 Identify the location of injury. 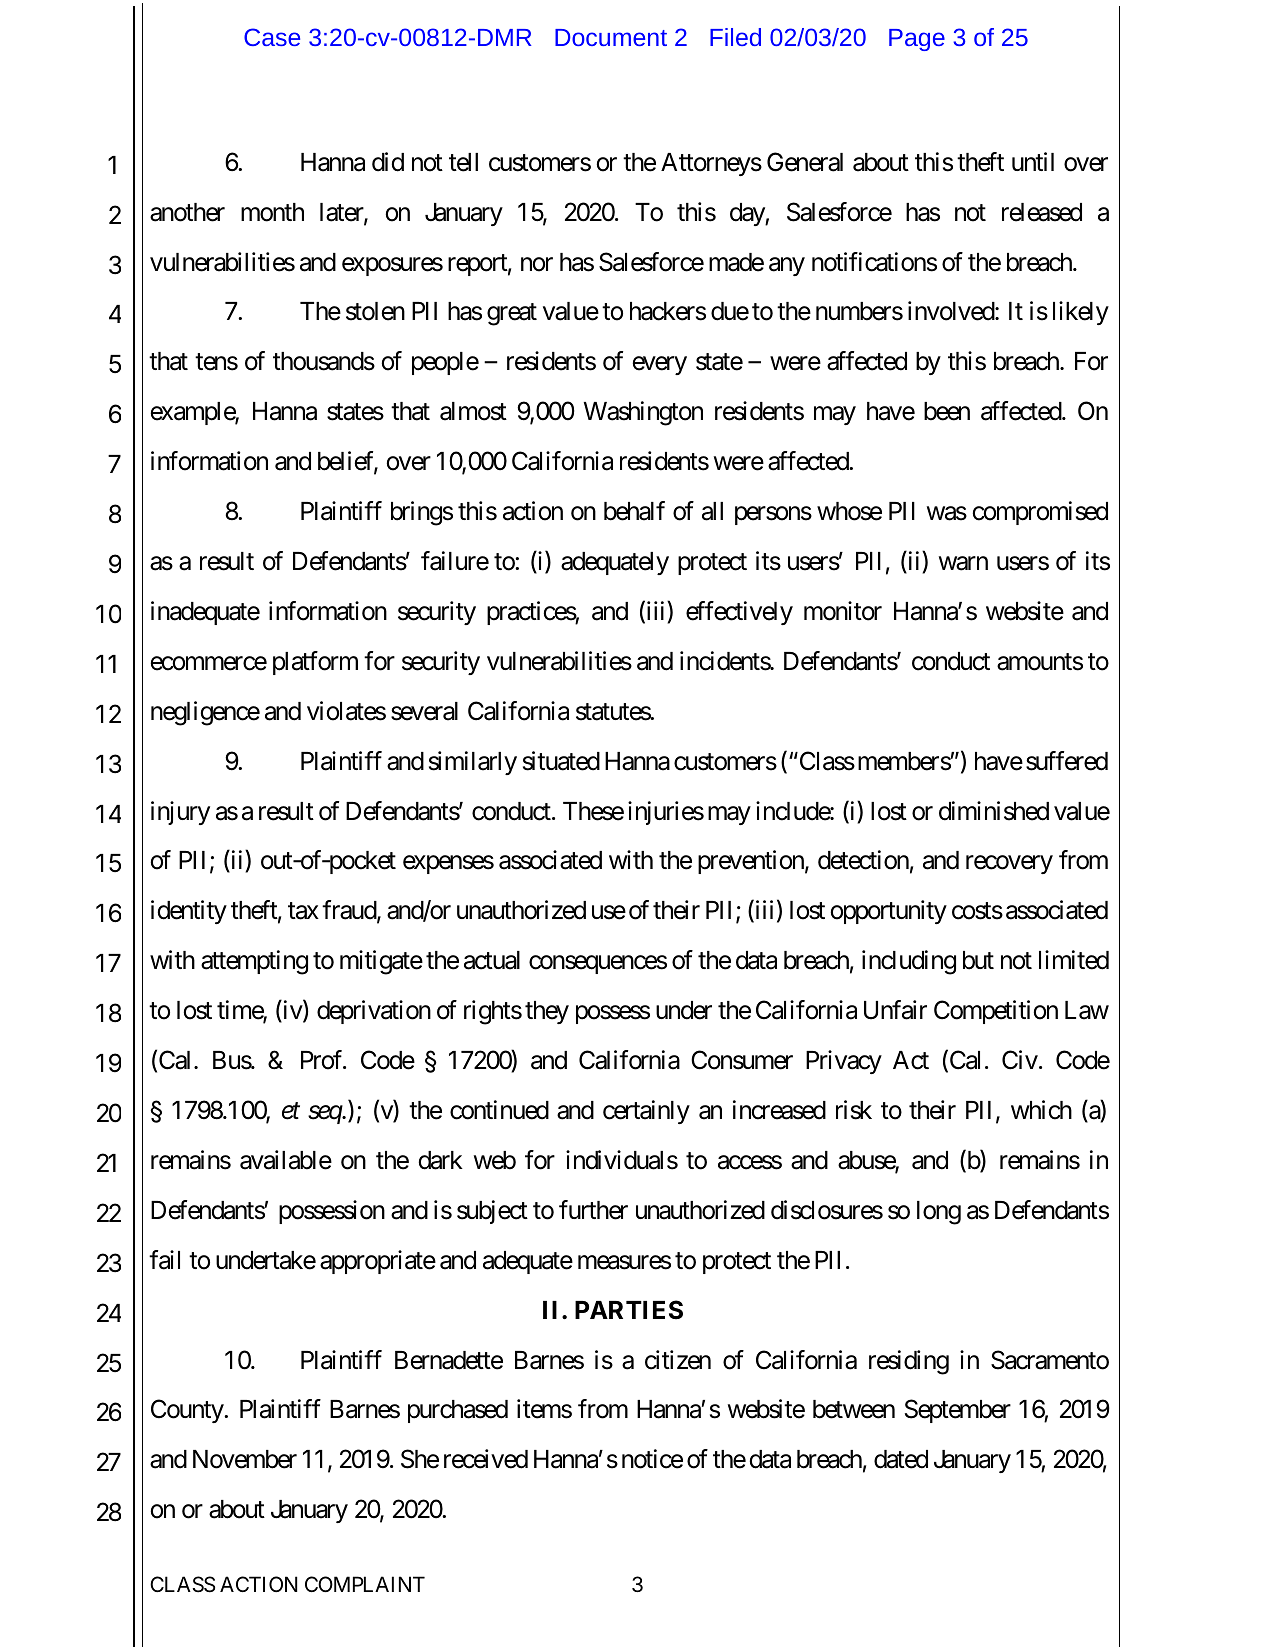
(180, 813).
